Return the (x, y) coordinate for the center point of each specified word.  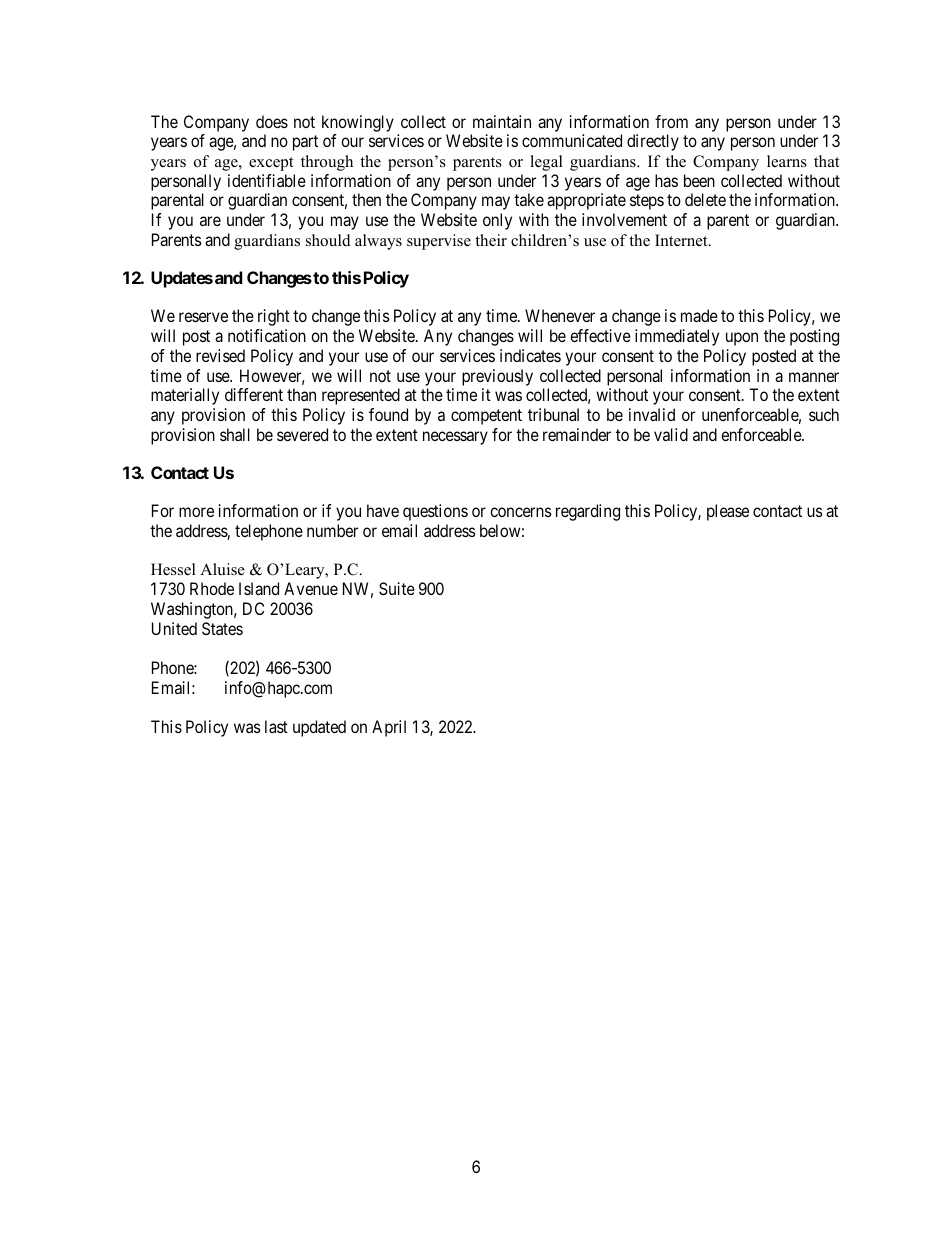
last (276, 726)
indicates (530, 355)
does (272, 121)
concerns (521, 512)
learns (787, 161)
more (196, 512)
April (389, 728)
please (728, 512)
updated (319, 728)
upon (742, 339)
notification (267, 335)
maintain (502, 121)
